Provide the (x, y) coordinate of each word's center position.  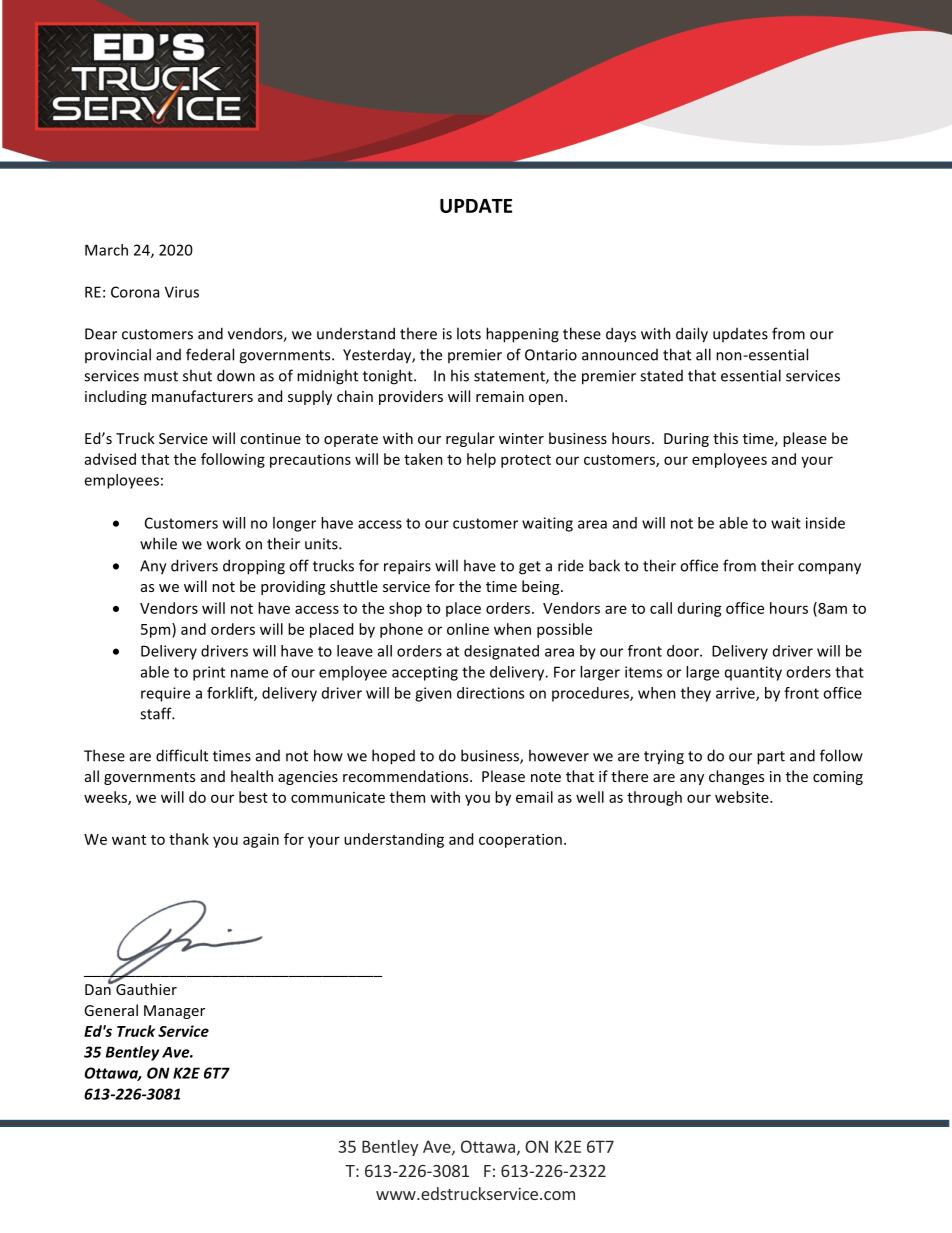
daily (692, 335)
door (684, 651)
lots (469, 333)
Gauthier (145, 988)
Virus (182, 292)
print (209, 673)
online (468, 629)
